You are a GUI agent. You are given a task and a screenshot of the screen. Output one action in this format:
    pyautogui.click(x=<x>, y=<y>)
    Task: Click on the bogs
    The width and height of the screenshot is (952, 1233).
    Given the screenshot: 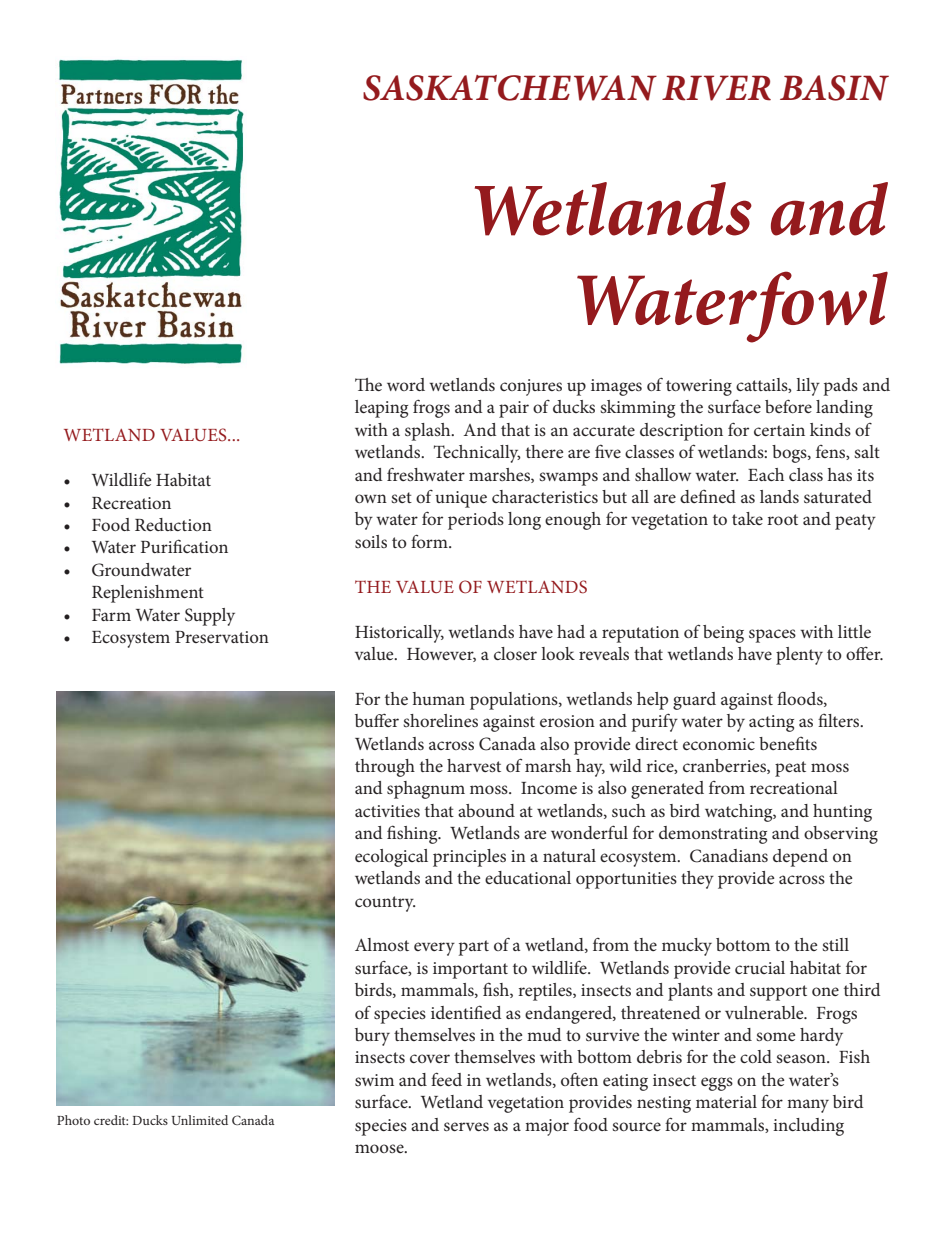 What is the action you would take?
    pyautogui.click(x=790, y=454)
